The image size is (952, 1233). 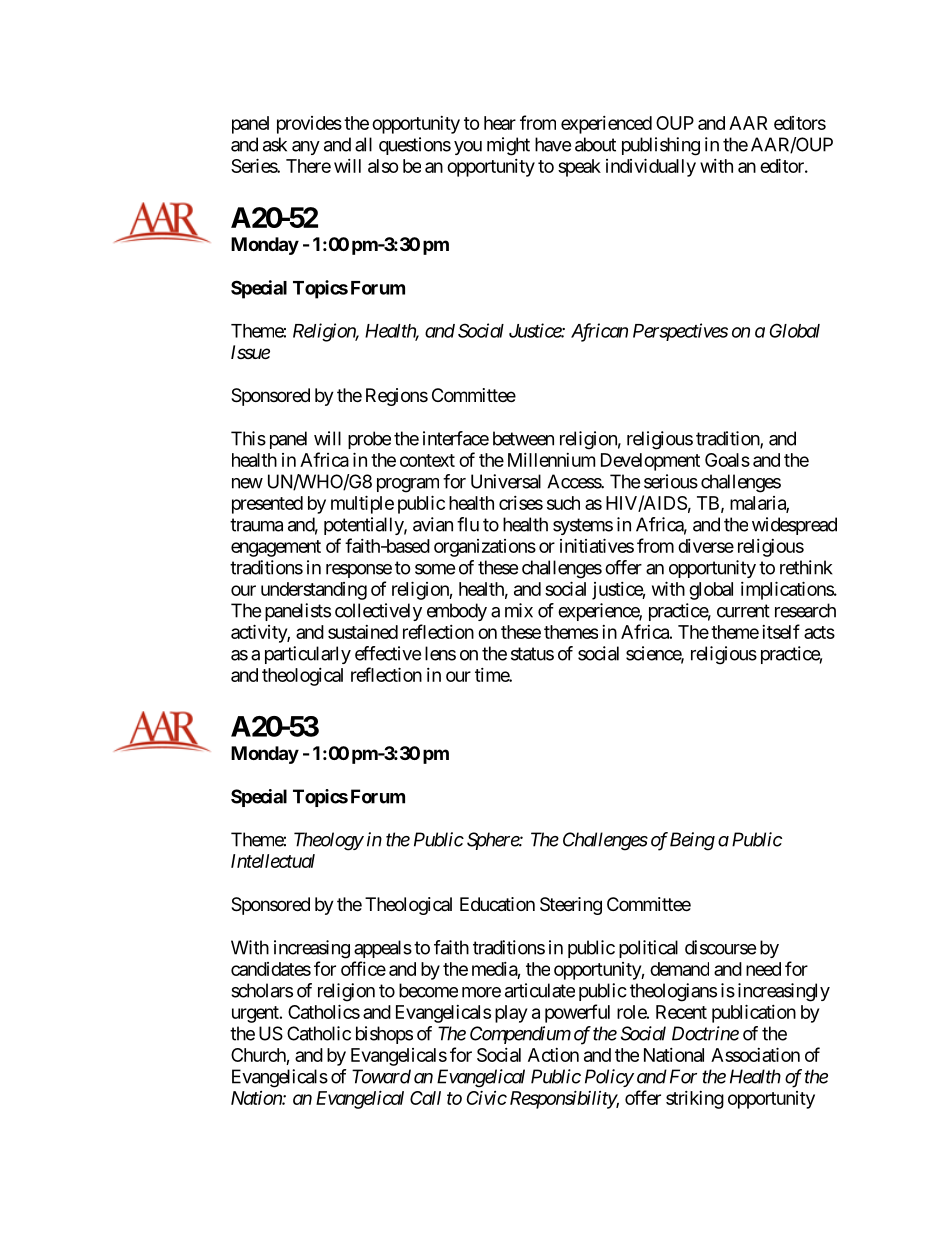 What do you see at coordinates (519, 610) in the screenshot?
I see `mix` at bounding box center [519, 610].
